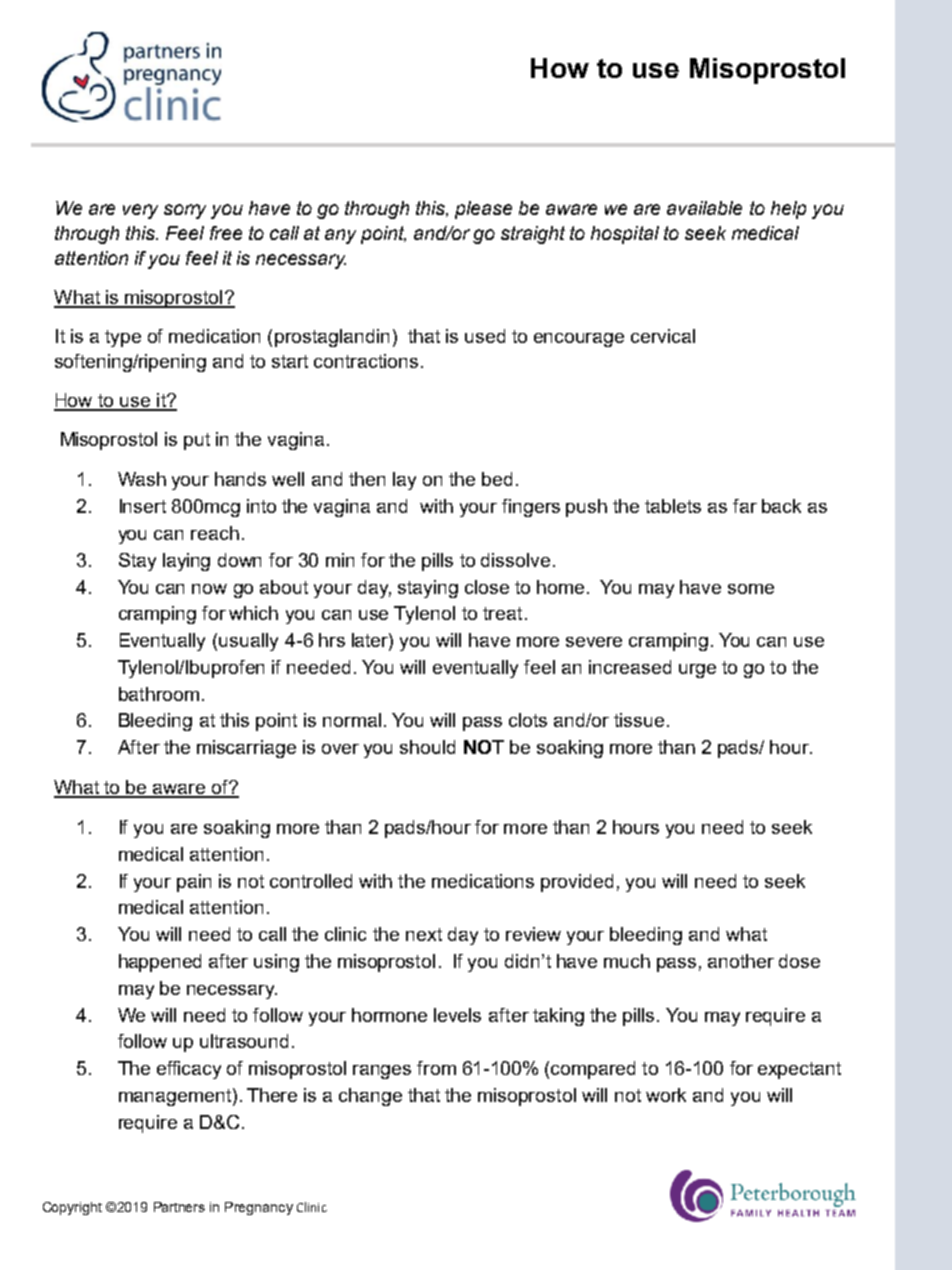  What do you see at coordinates (666, 1095) in the page?
I see `work` at bounding box center [666, 1095].
